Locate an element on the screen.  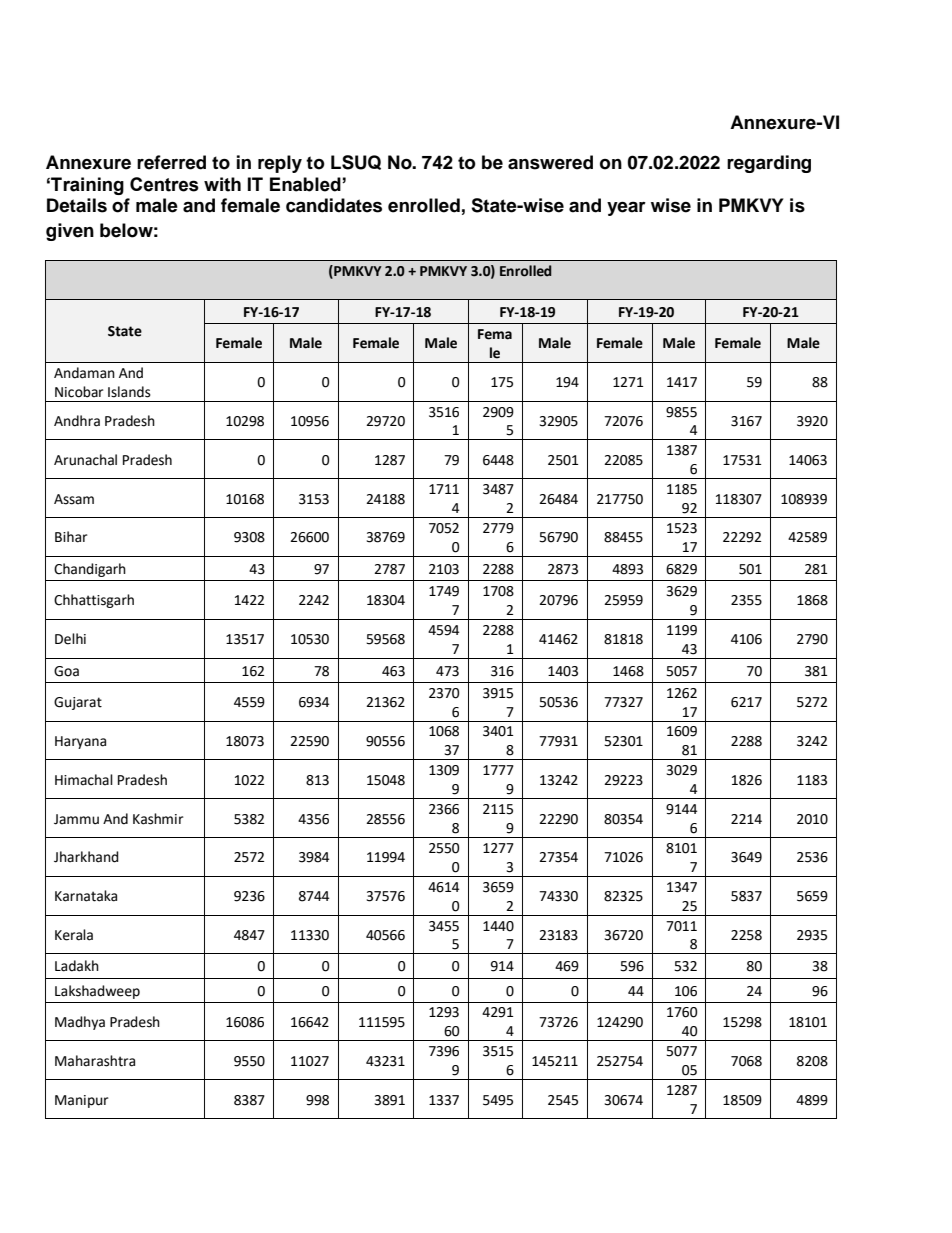
Centres is located at coordinates (164, 184).
